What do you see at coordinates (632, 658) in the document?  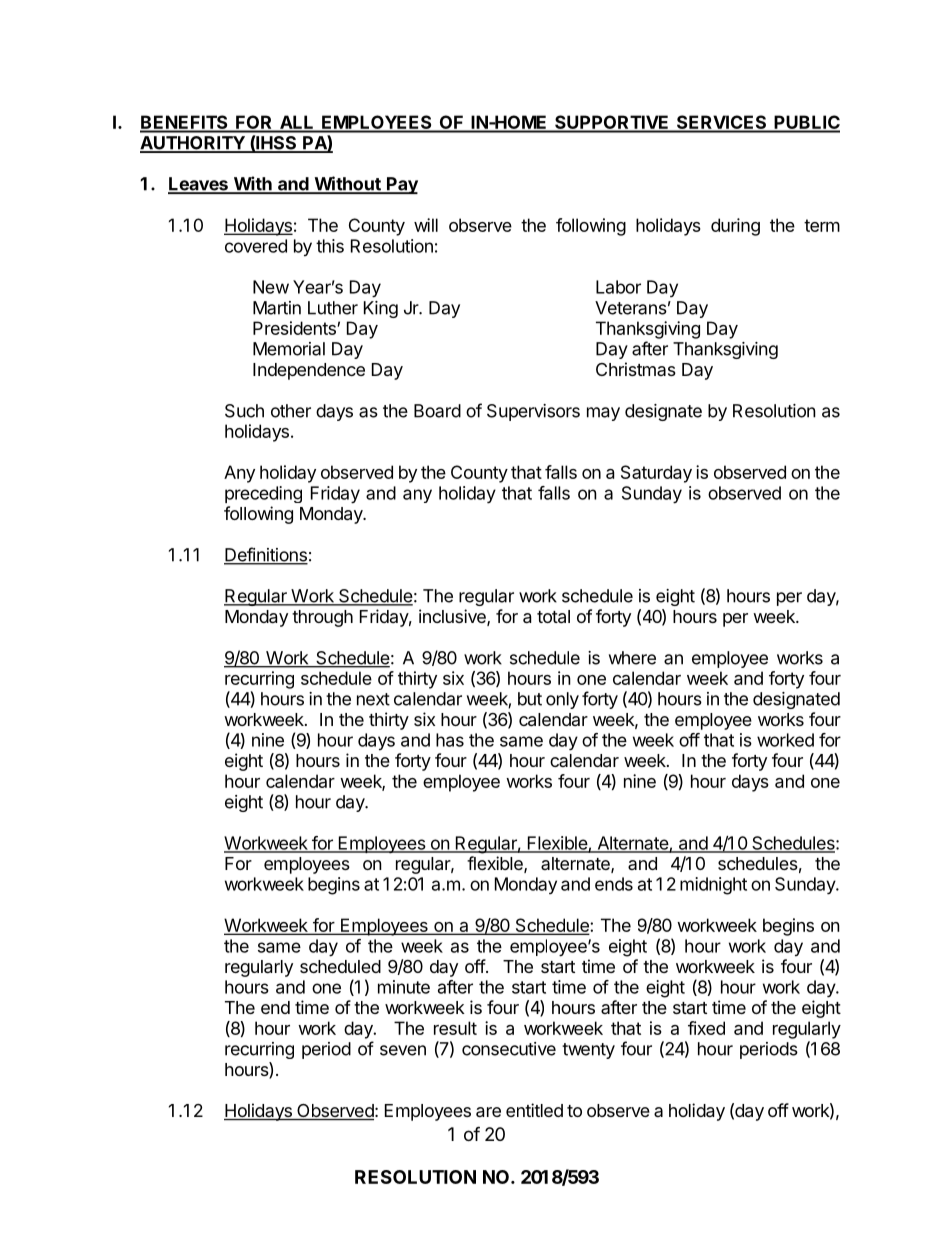 I see `where` at bounding box center [632, 658].
